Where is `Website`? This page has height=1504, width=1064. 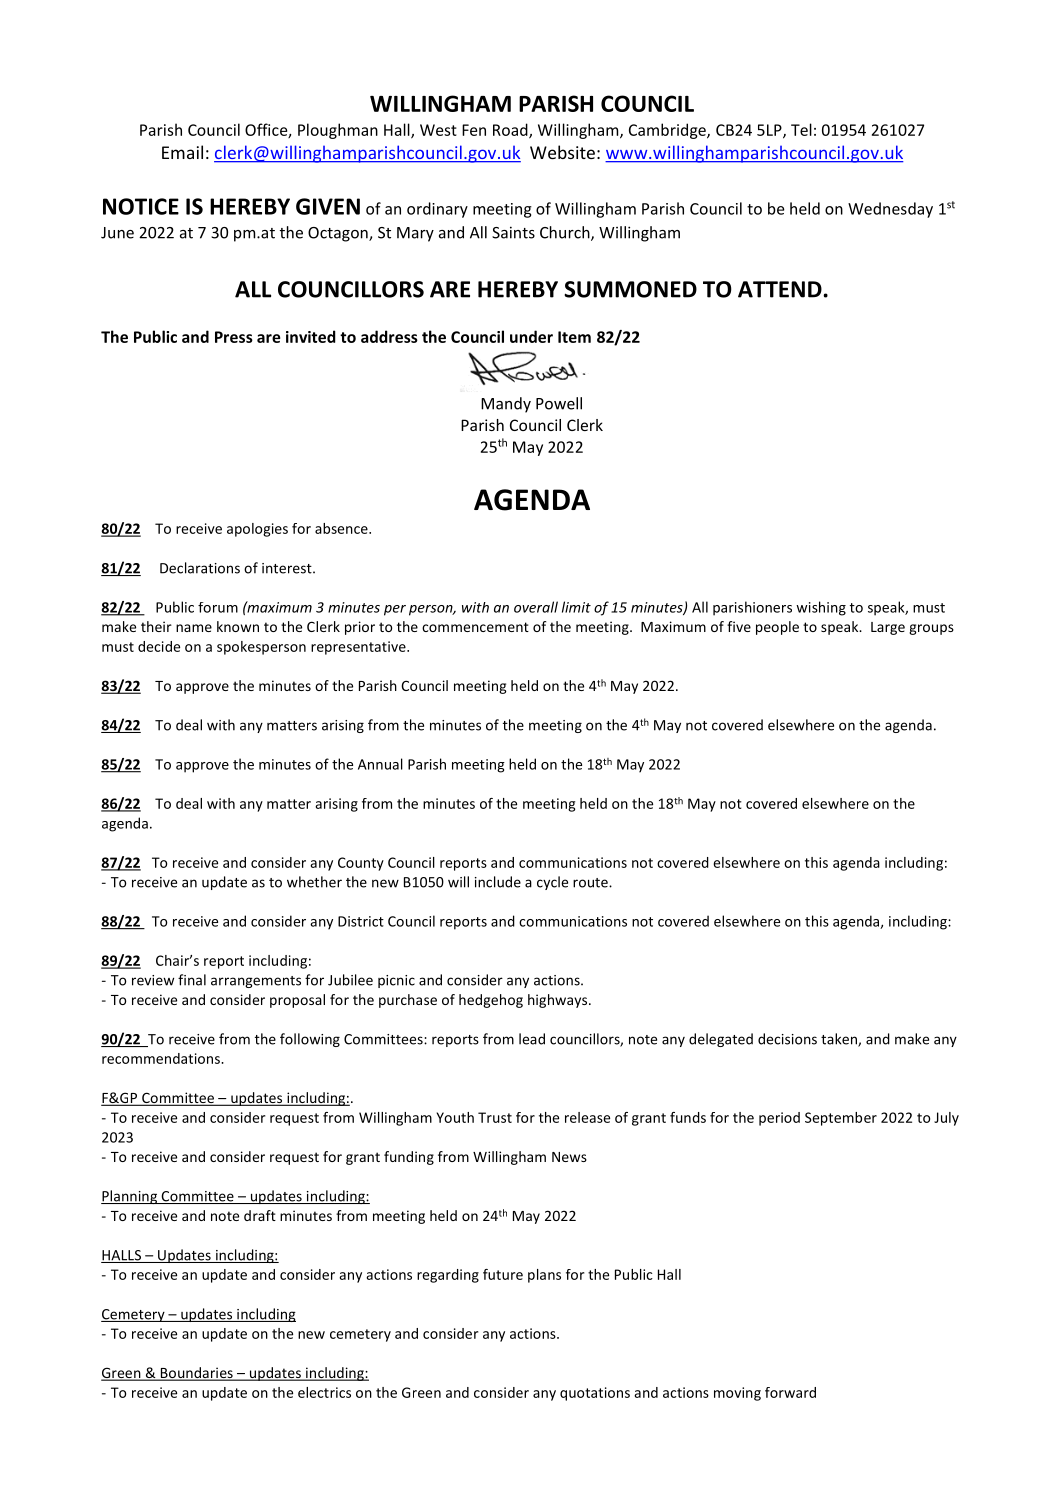
Website is located at coordinates (562, 152).
